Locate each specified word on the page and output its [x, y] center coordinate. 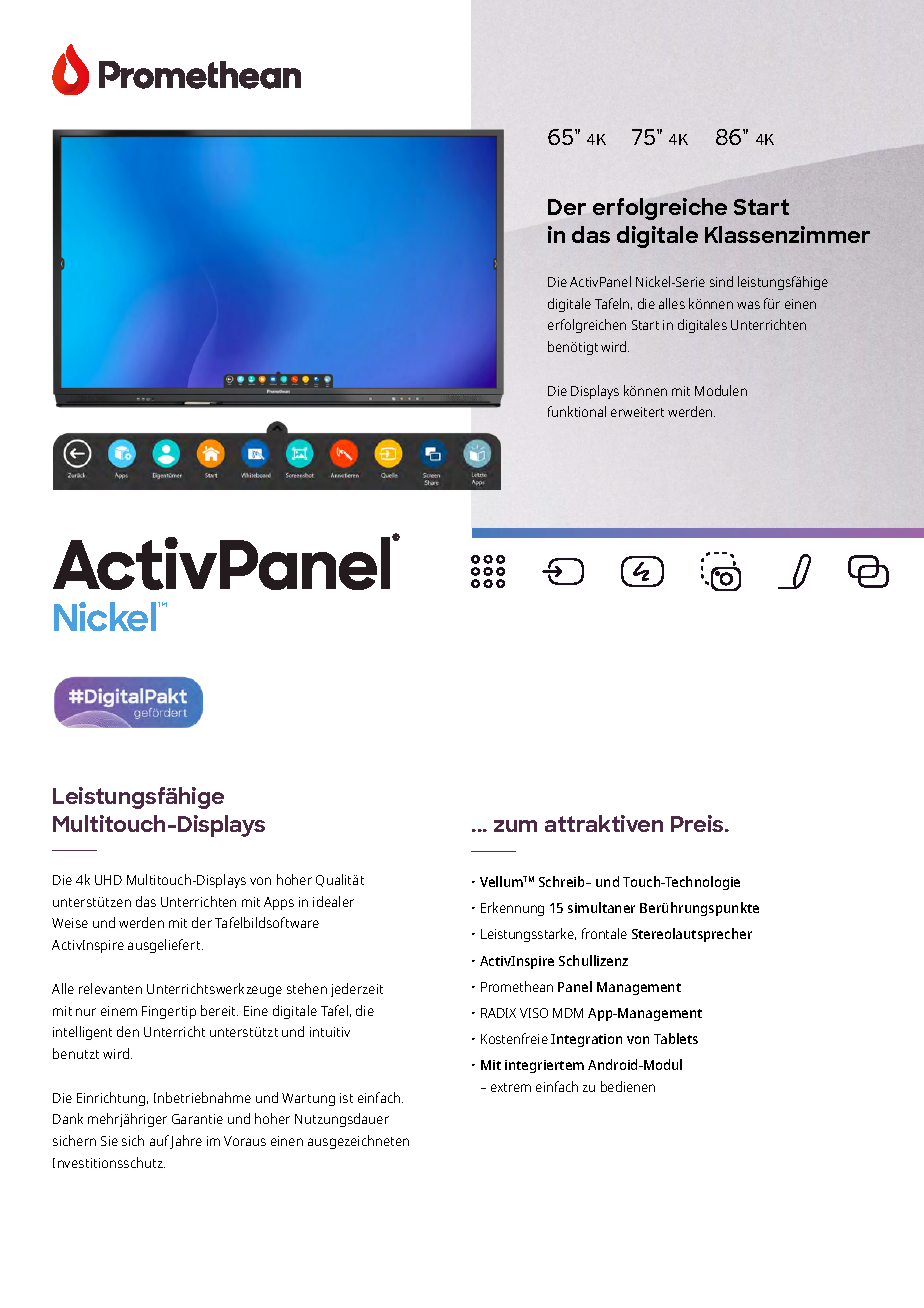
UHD [108, 880]
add [512, 881]
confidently [273, 1127]
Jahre [186, 1142]
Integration [586, 1040]
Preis [698, 823]
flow [143, 910]
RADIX [498, 1013]
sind [721, 281]
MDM [568, 1013]
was [748, 305]
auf [160, 1142]
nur [86, 1012]
